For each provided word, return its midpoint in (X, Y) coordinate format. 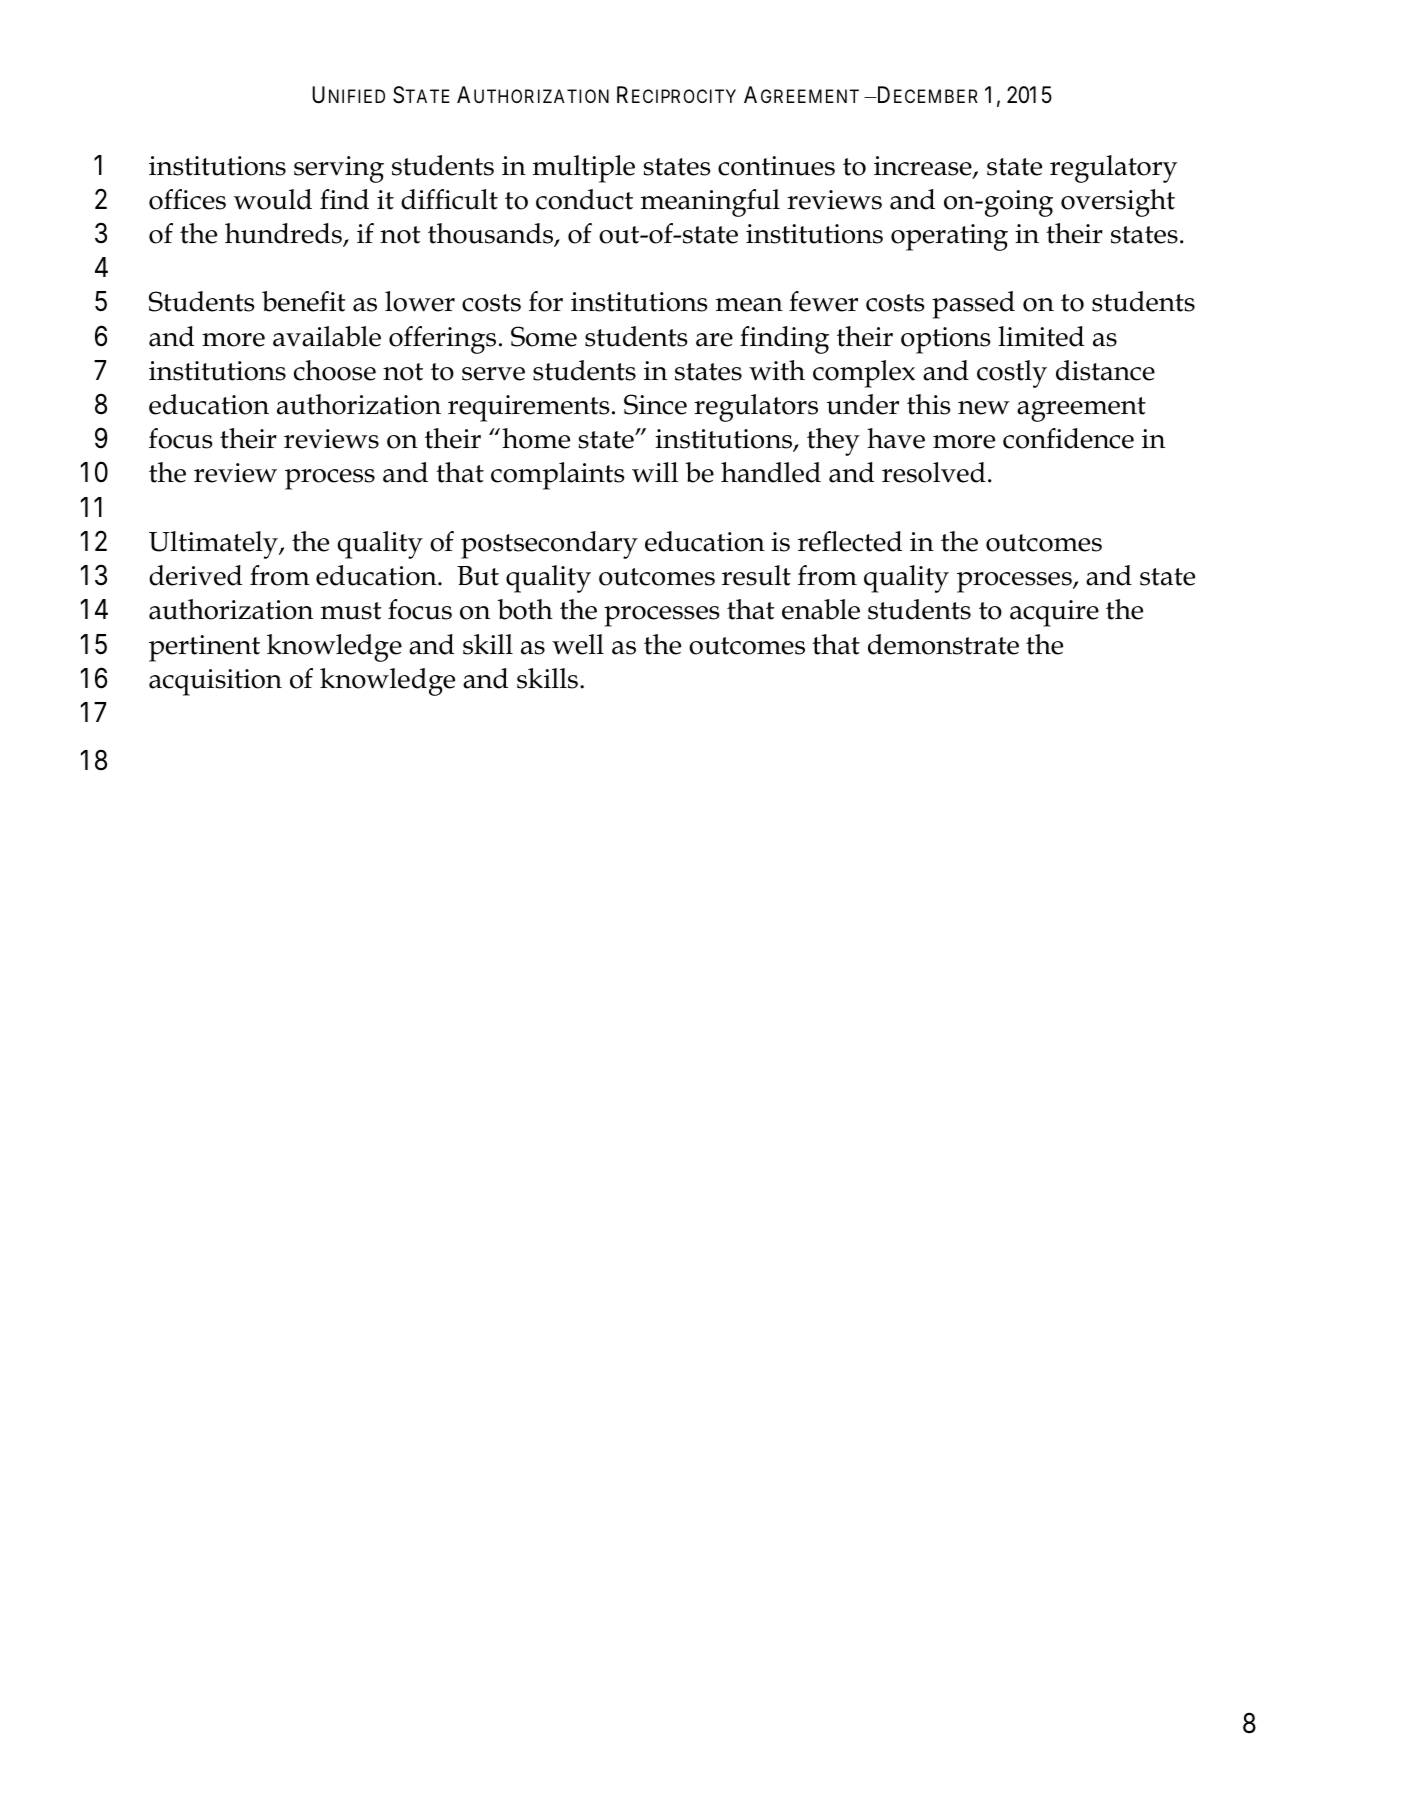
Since (655, 404)
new (984, 408)
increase (924, 167)
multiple (584, 169)
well (578, 644)
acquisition (215, 682)
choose (335, 370)
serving (339, 169)
